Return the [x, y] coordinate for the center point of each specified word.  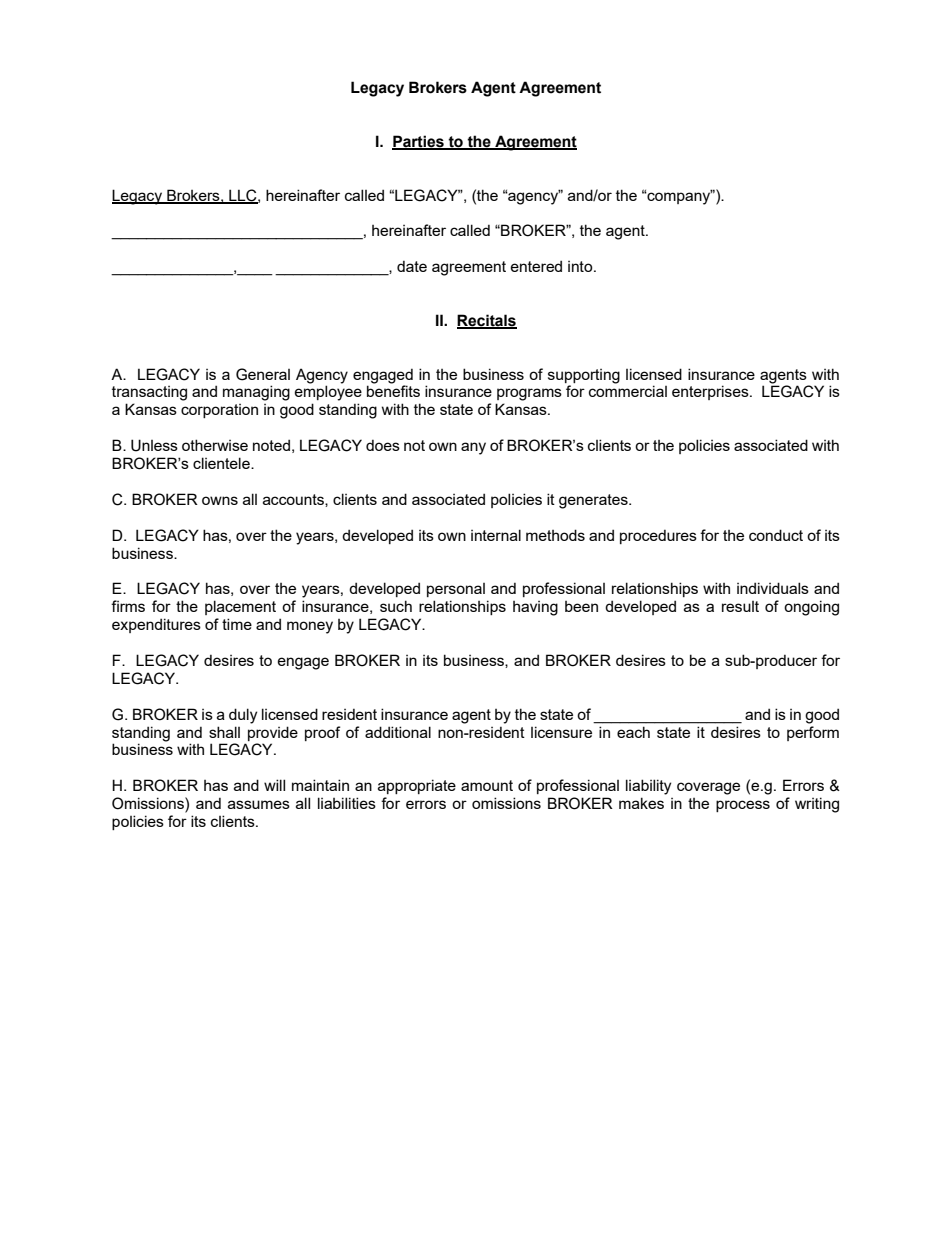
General [263, 374]
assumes [259, 804]
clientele [222, 463]
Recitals [487, 321]
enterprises [711, 392]
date [412, 266]
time [237, 624]
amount [487, 785]
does [383, 445]
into [581, 266]
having [535, 608]
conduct [776, 535]
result [740, 606]
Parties [419, 142]
